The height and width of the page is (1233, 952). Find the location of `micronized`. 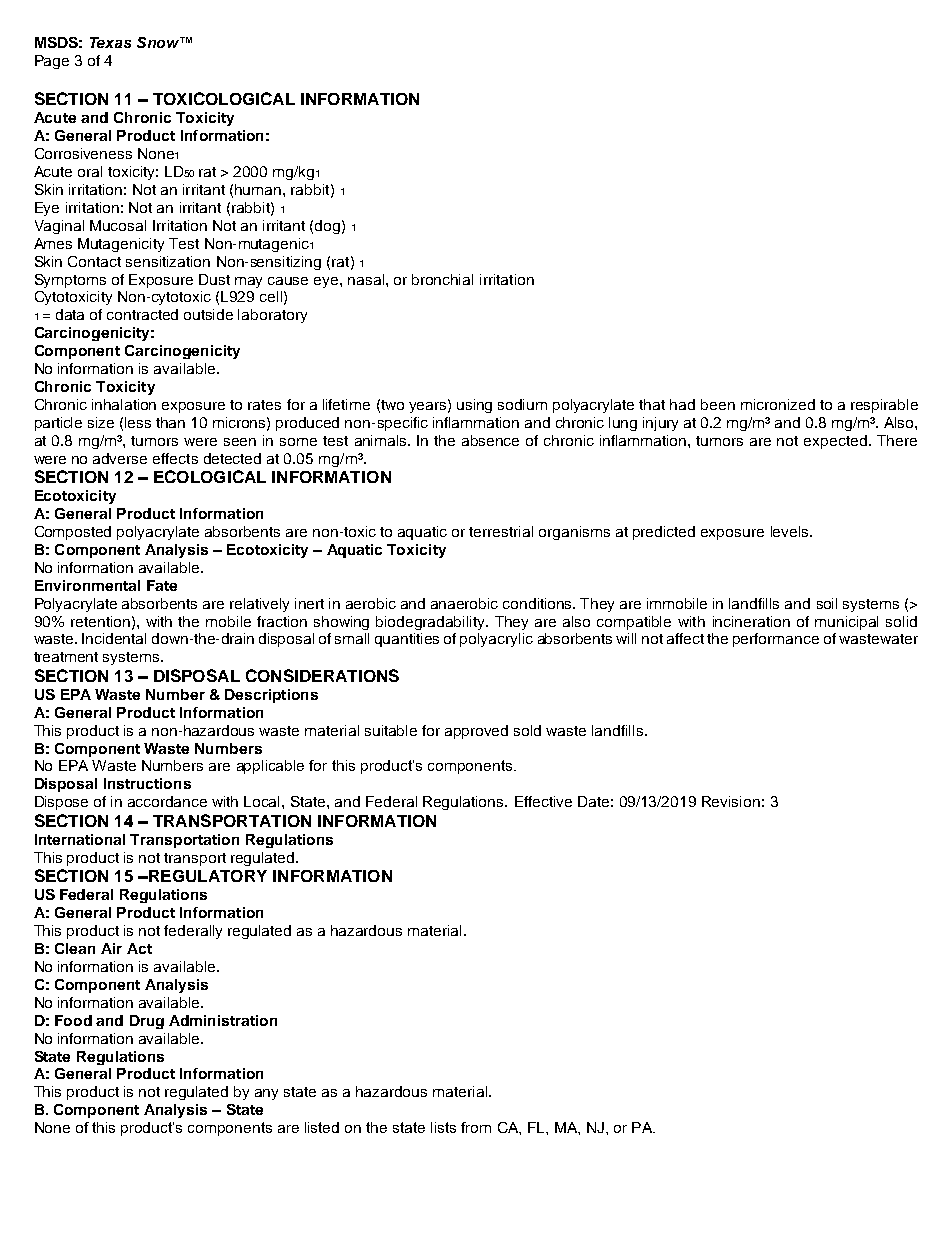

micronized is located at coordinates (778, 404).
